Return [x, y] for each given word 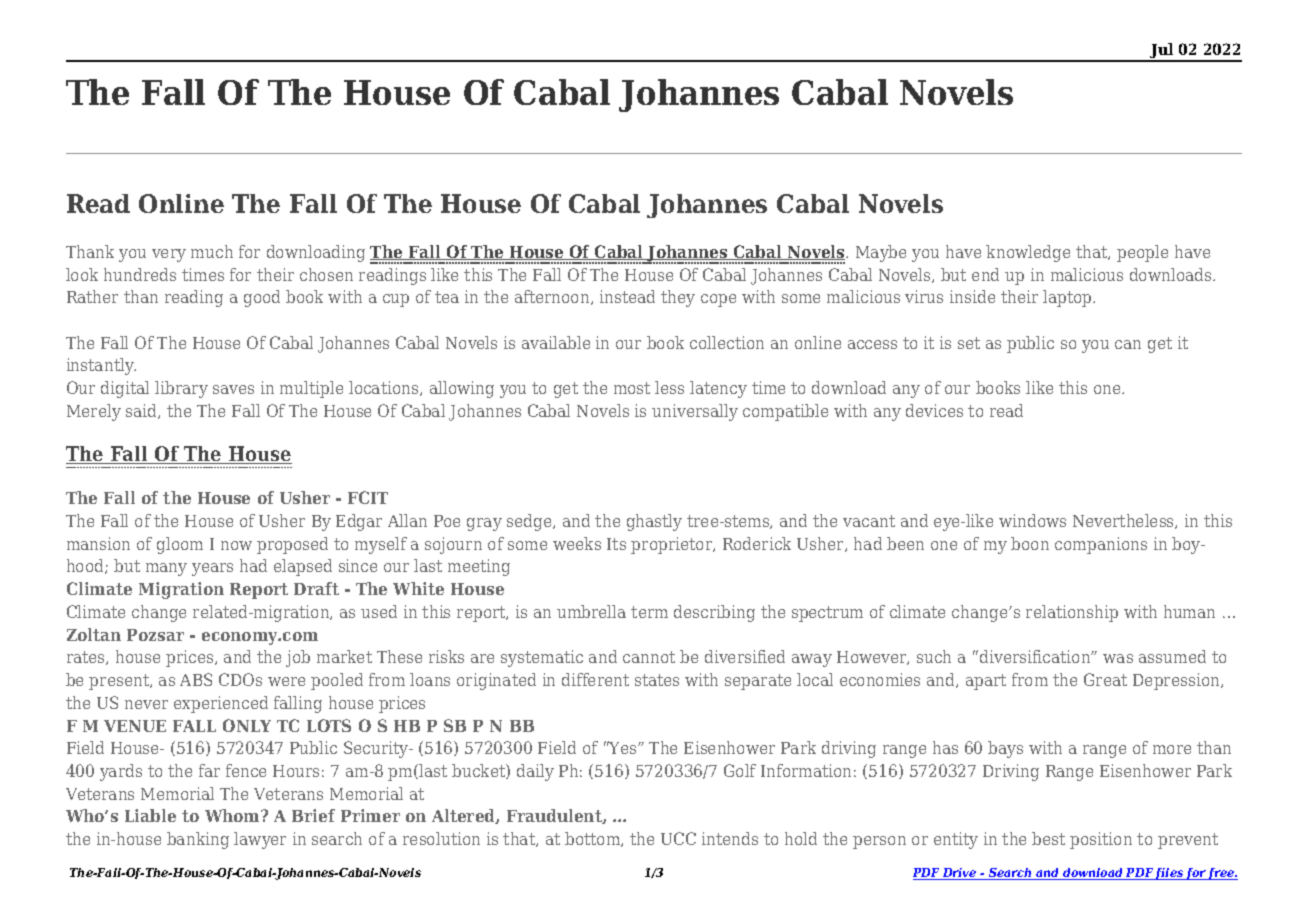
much [212, 251]
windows [1032, 520]
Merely [94, 412]
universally [695, 412]
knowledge [1028, 253]
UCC [678, 838]
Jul [1162, 52]
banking [198, 840]
